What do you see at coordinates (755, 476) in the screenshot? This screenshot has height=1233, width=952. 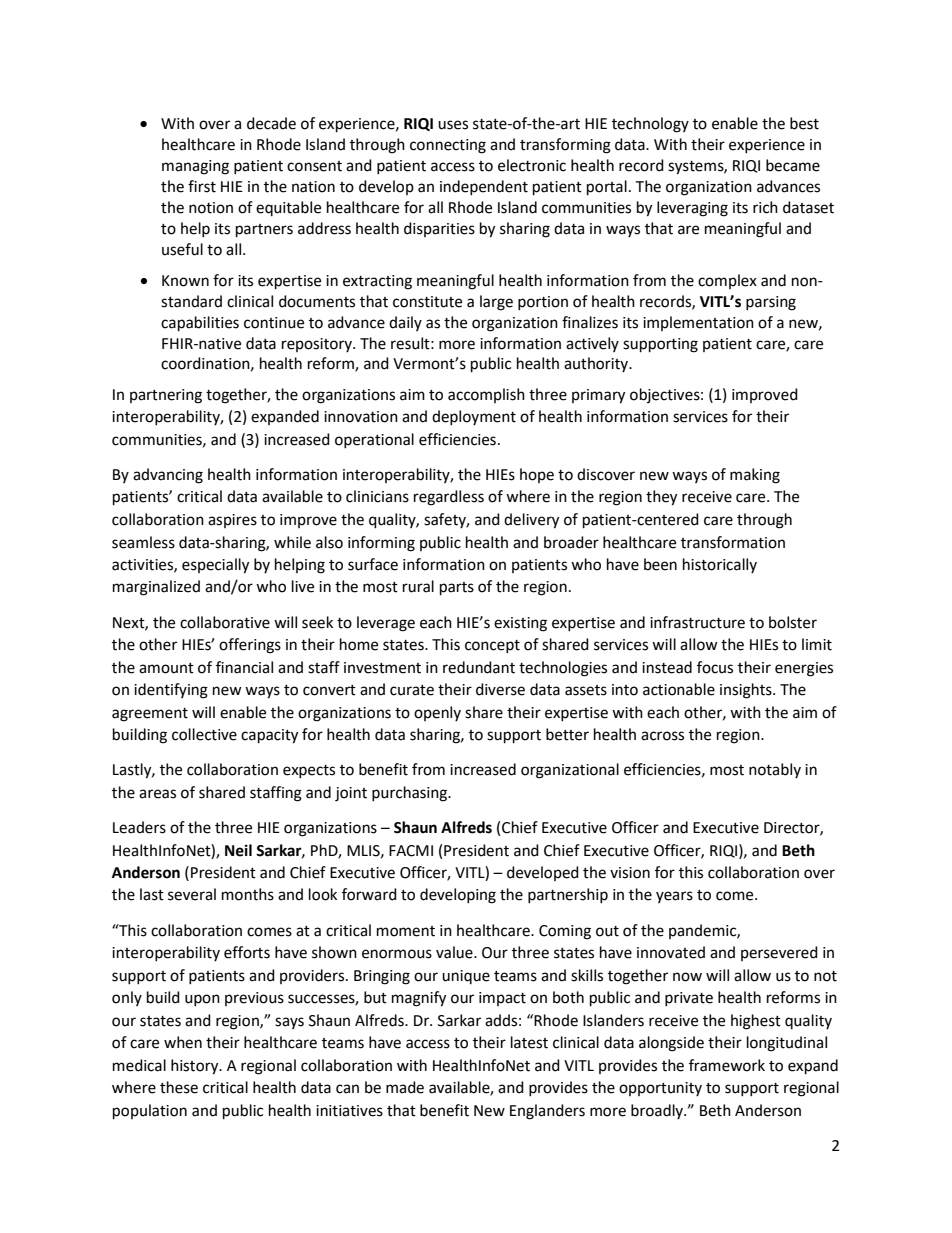 I see `making` at bounding box center [755, 476].
